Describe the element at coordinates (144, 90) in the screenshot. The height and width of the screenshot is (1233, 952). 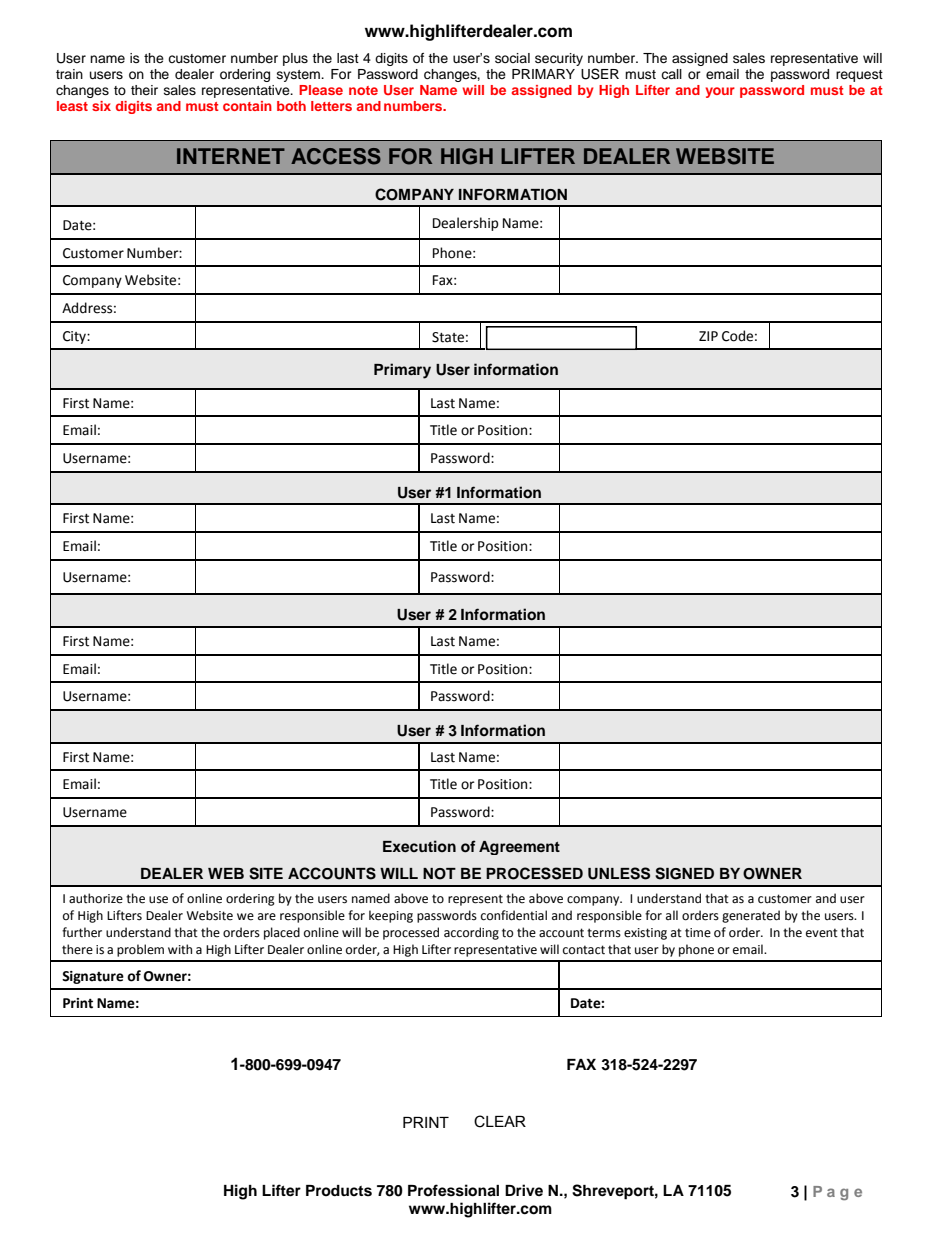
I see `their` at that location.
